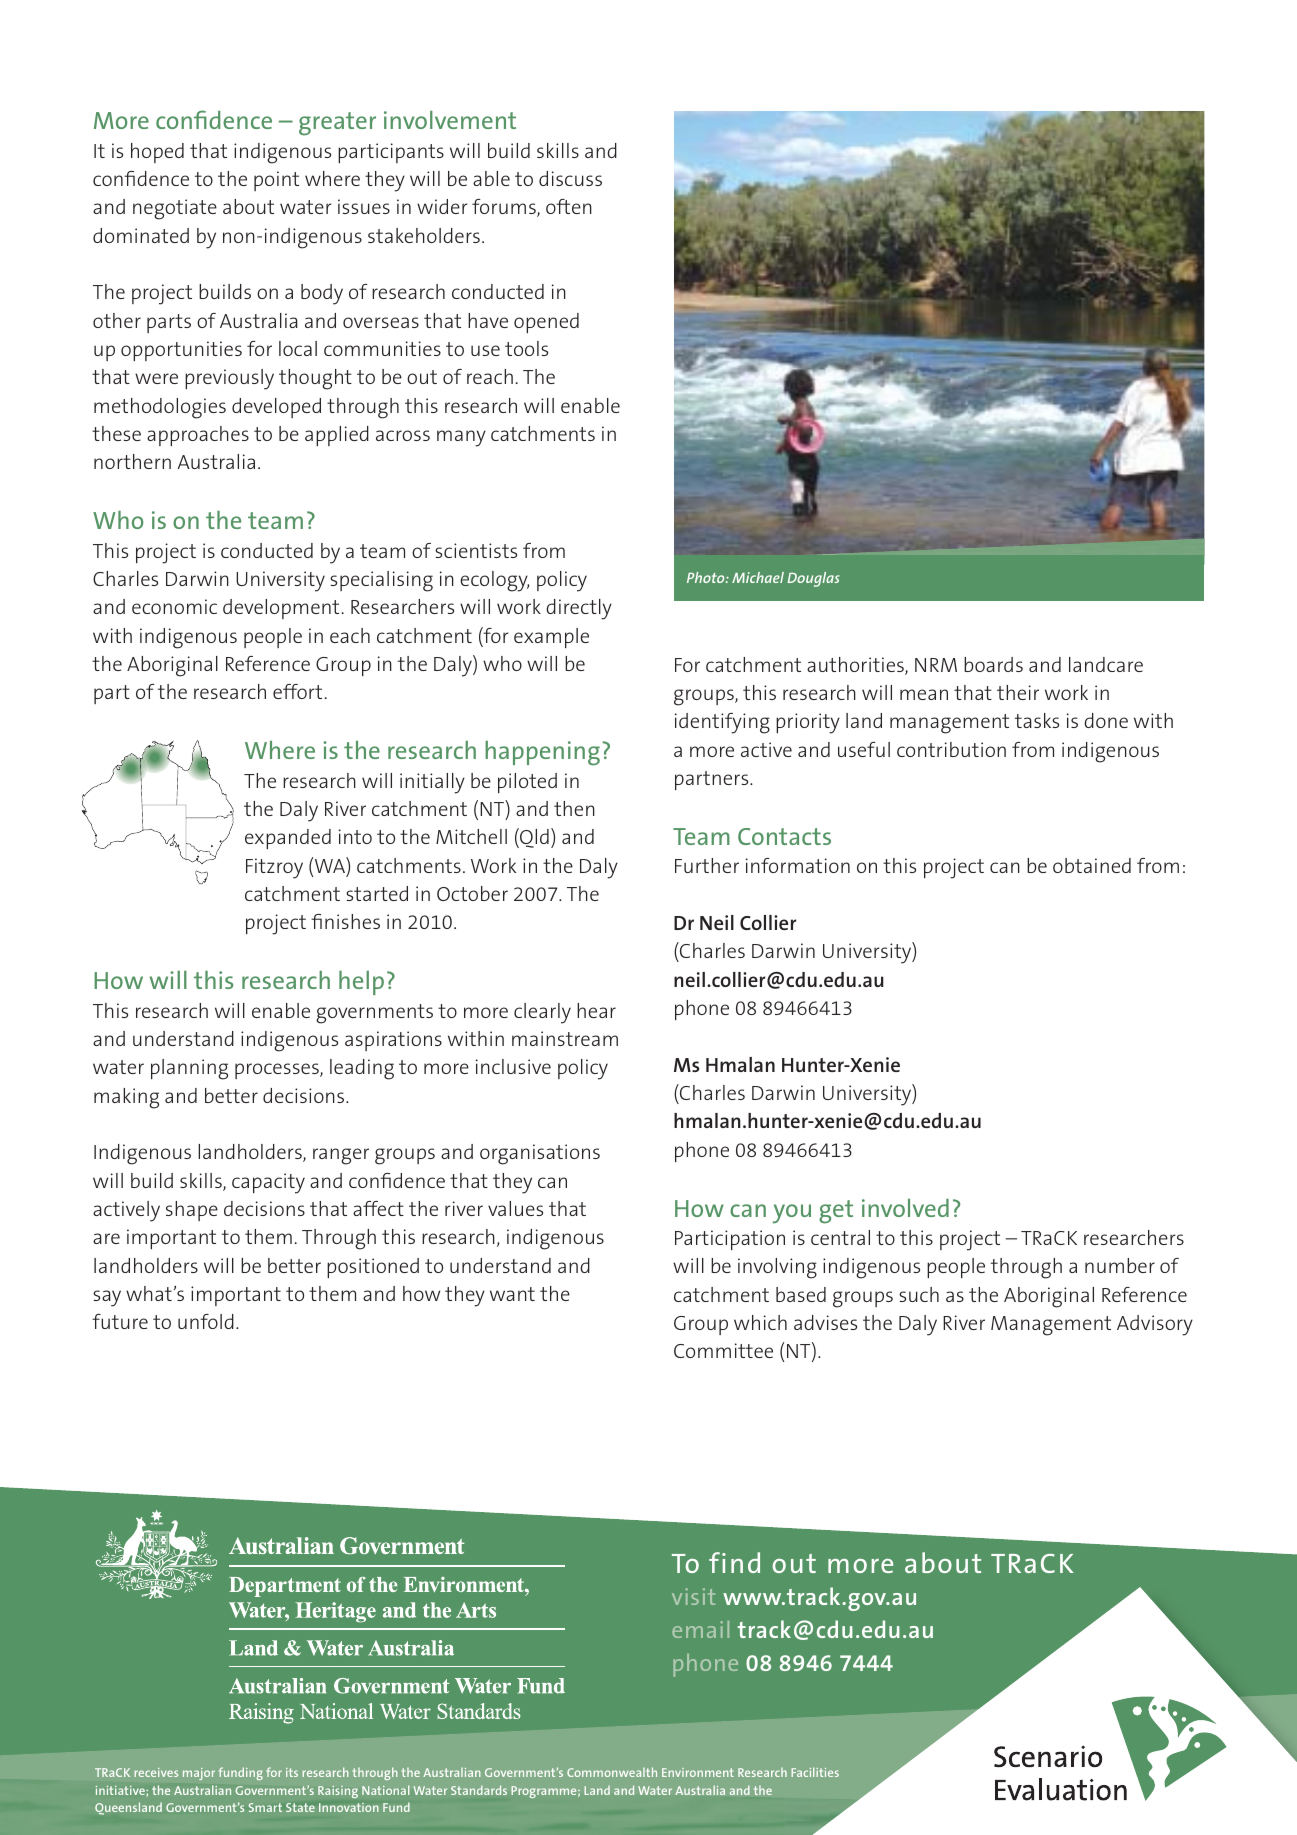 This page has width=1297, height=1835. I want to click on development, so click(281, 609).
